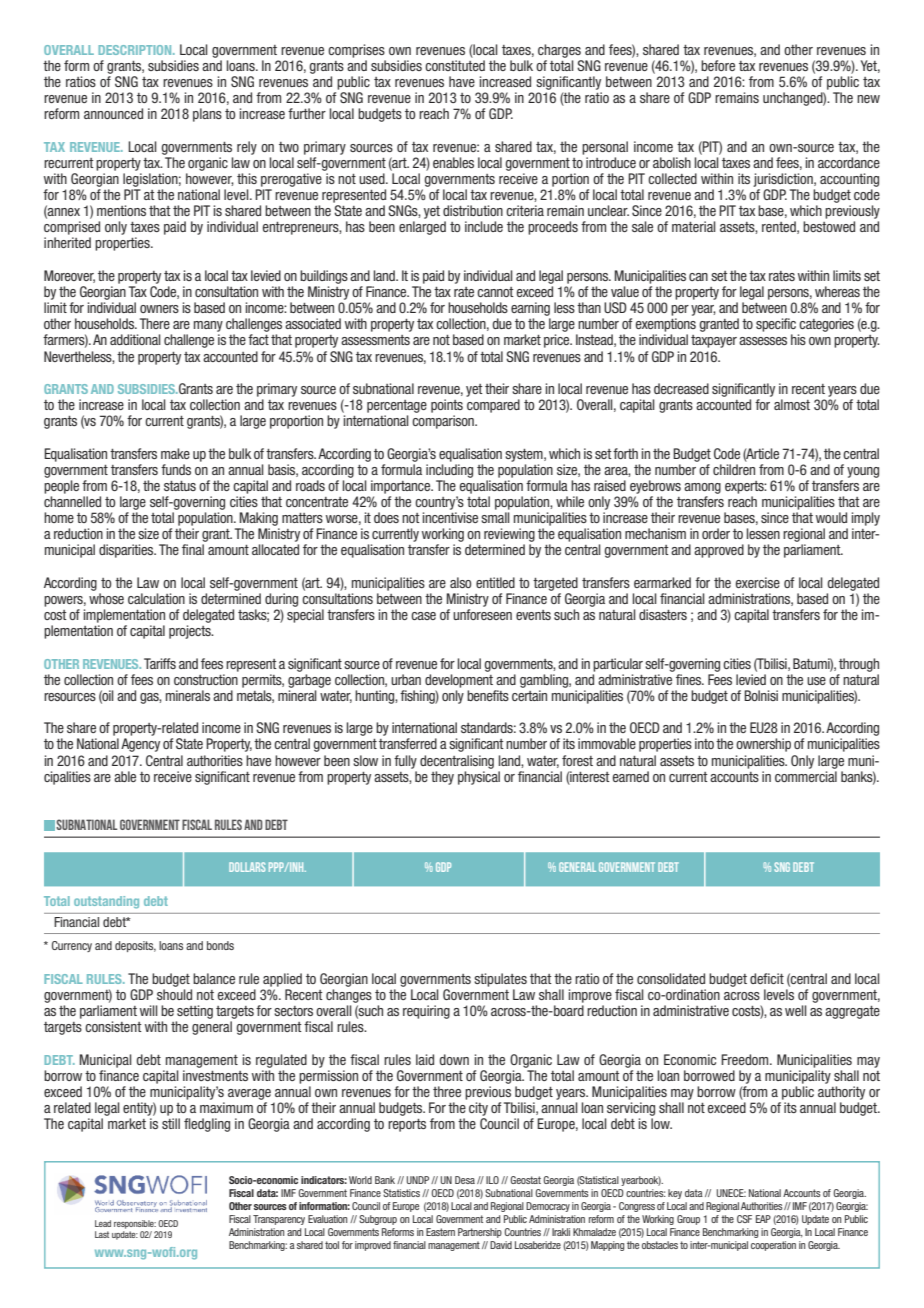 The image size is (924, 1308). What do you see at coordinates (449, 471) in the screenshot?
I see `including` at bounding box center [449, 471].
